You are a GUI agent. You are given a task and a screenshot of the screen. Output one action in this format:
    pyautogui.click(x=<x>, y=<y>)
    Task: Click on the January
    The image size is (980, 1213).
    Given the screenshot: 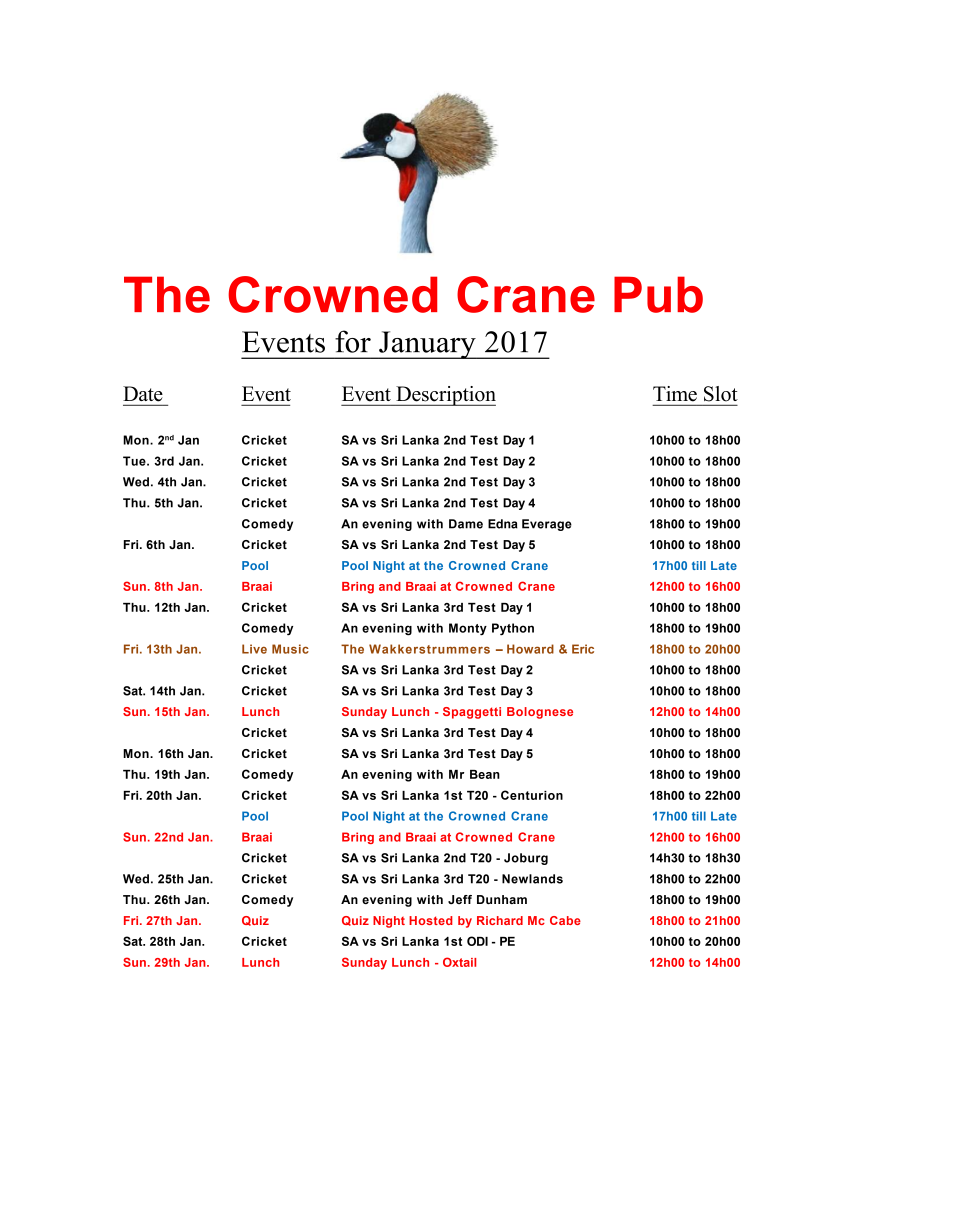 What is the action you would take?
    pyautogui.click(x=427, y=345)
